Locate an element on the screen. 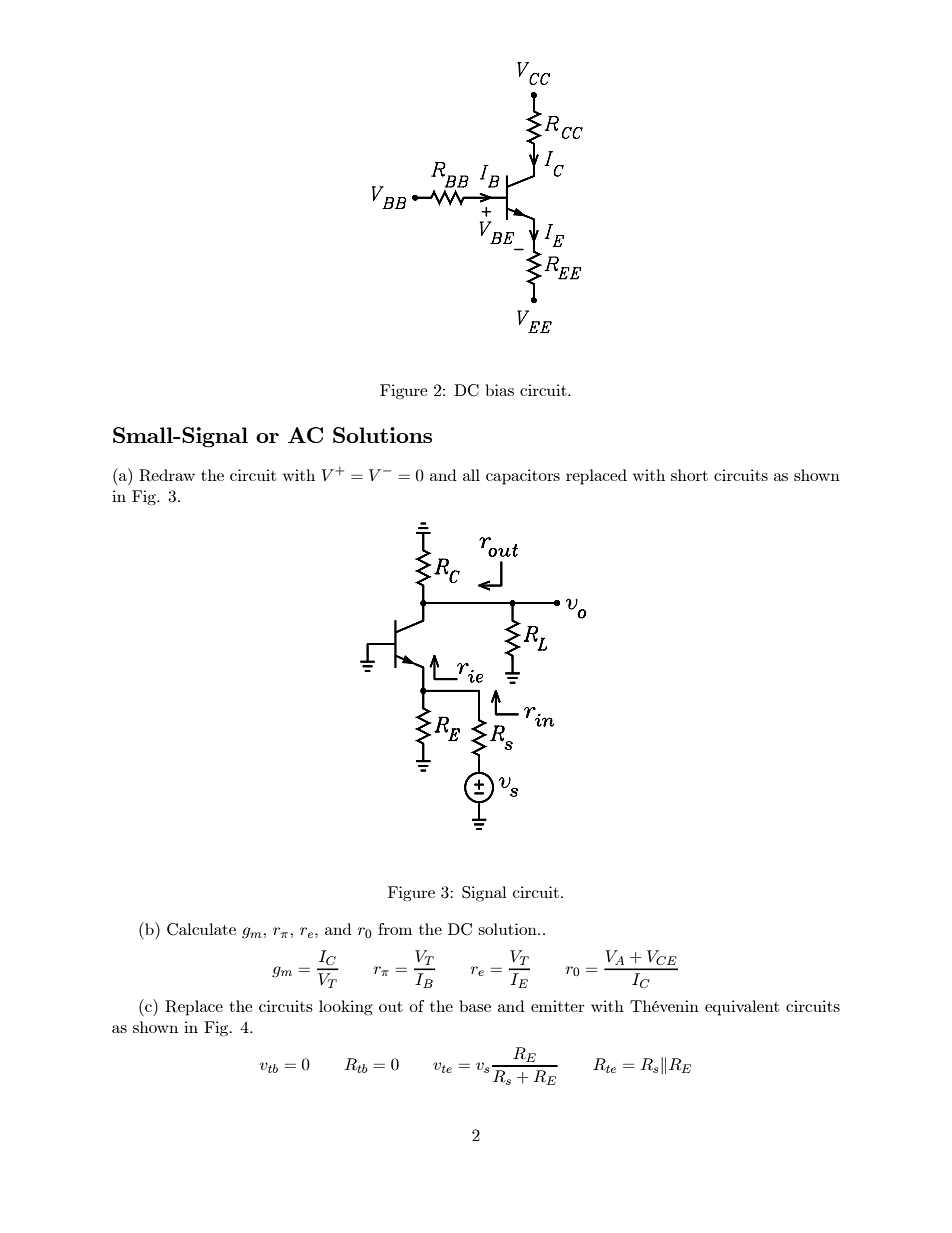  Calculate is located at coordinates (201, 929).
